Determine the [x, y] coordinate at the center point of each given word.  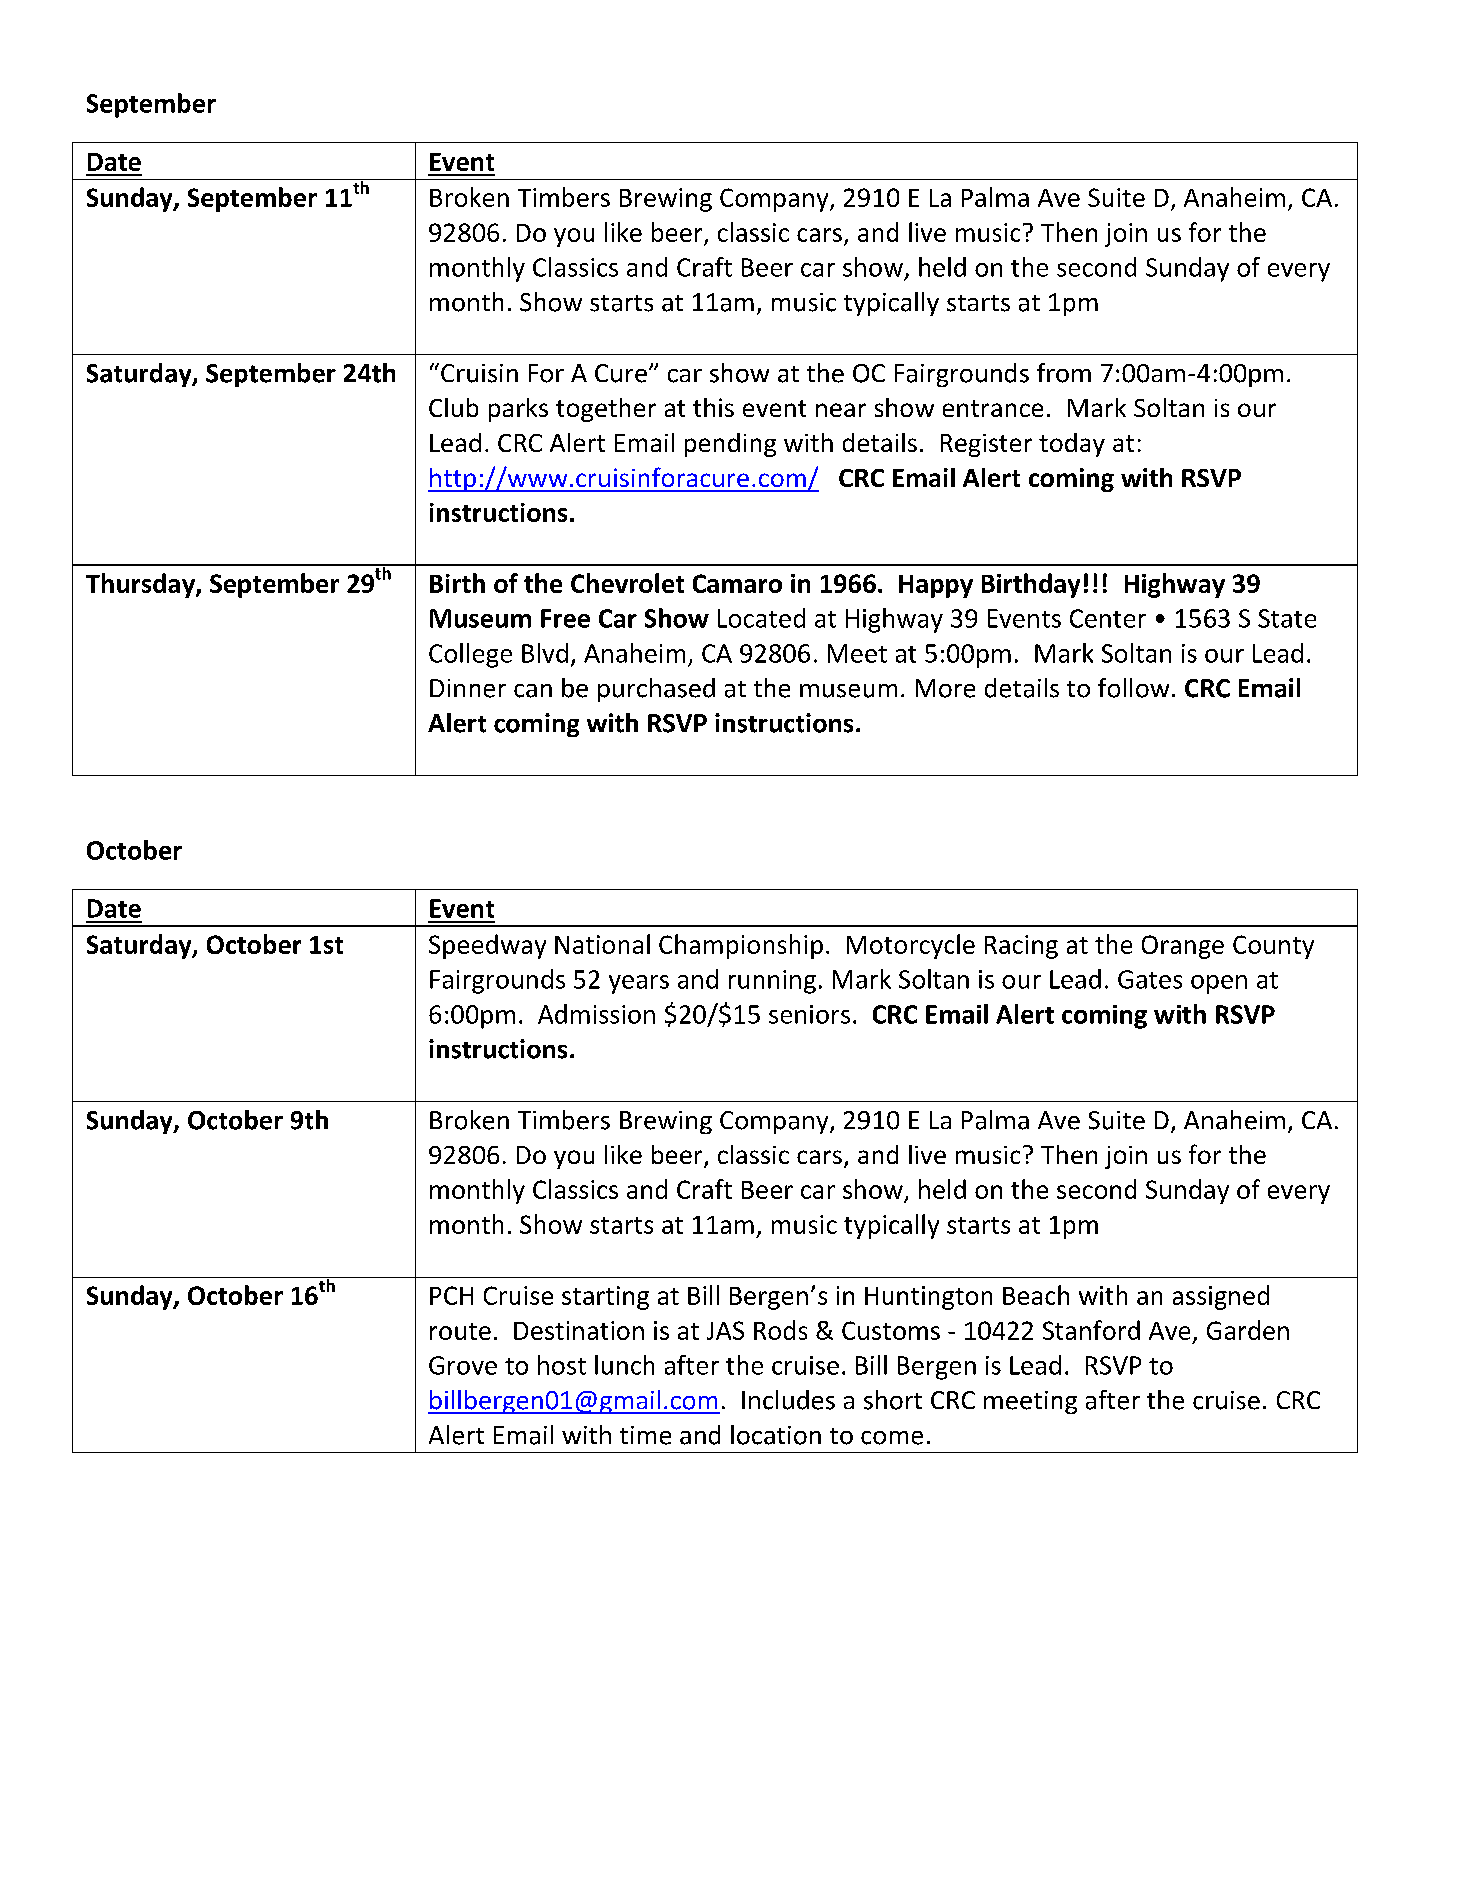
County [1273, 947]
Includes [788, 1400]
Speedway [487, 946]
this [713, 407]
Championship [741, 946]
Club [453, 407]
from [1064, 373]
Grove [463, 1365]
